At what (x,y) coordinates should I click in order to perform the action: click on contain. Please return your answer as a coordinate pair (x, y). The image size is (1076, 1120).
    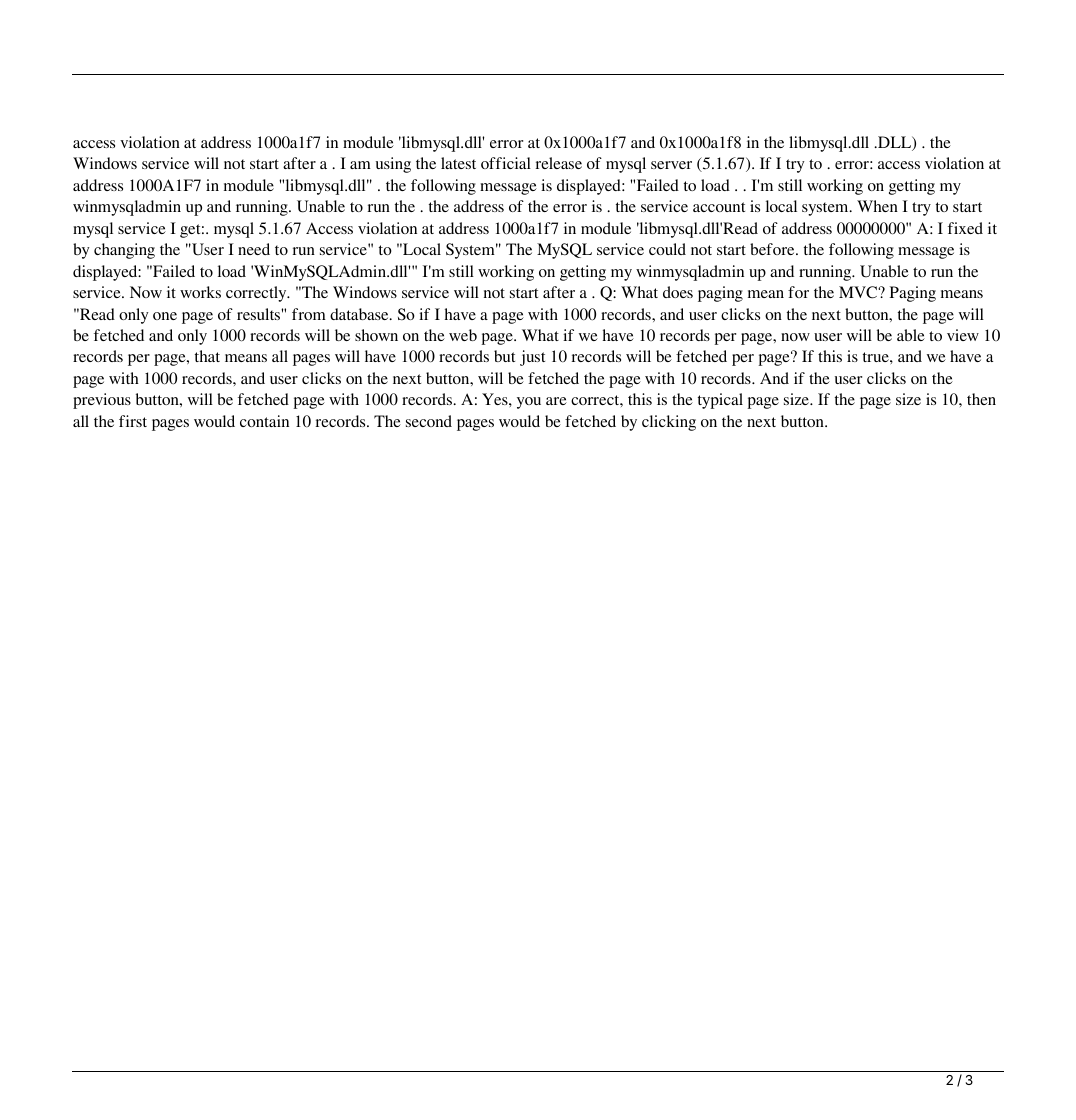
    Looking at the image, I should click on (264, 421).
